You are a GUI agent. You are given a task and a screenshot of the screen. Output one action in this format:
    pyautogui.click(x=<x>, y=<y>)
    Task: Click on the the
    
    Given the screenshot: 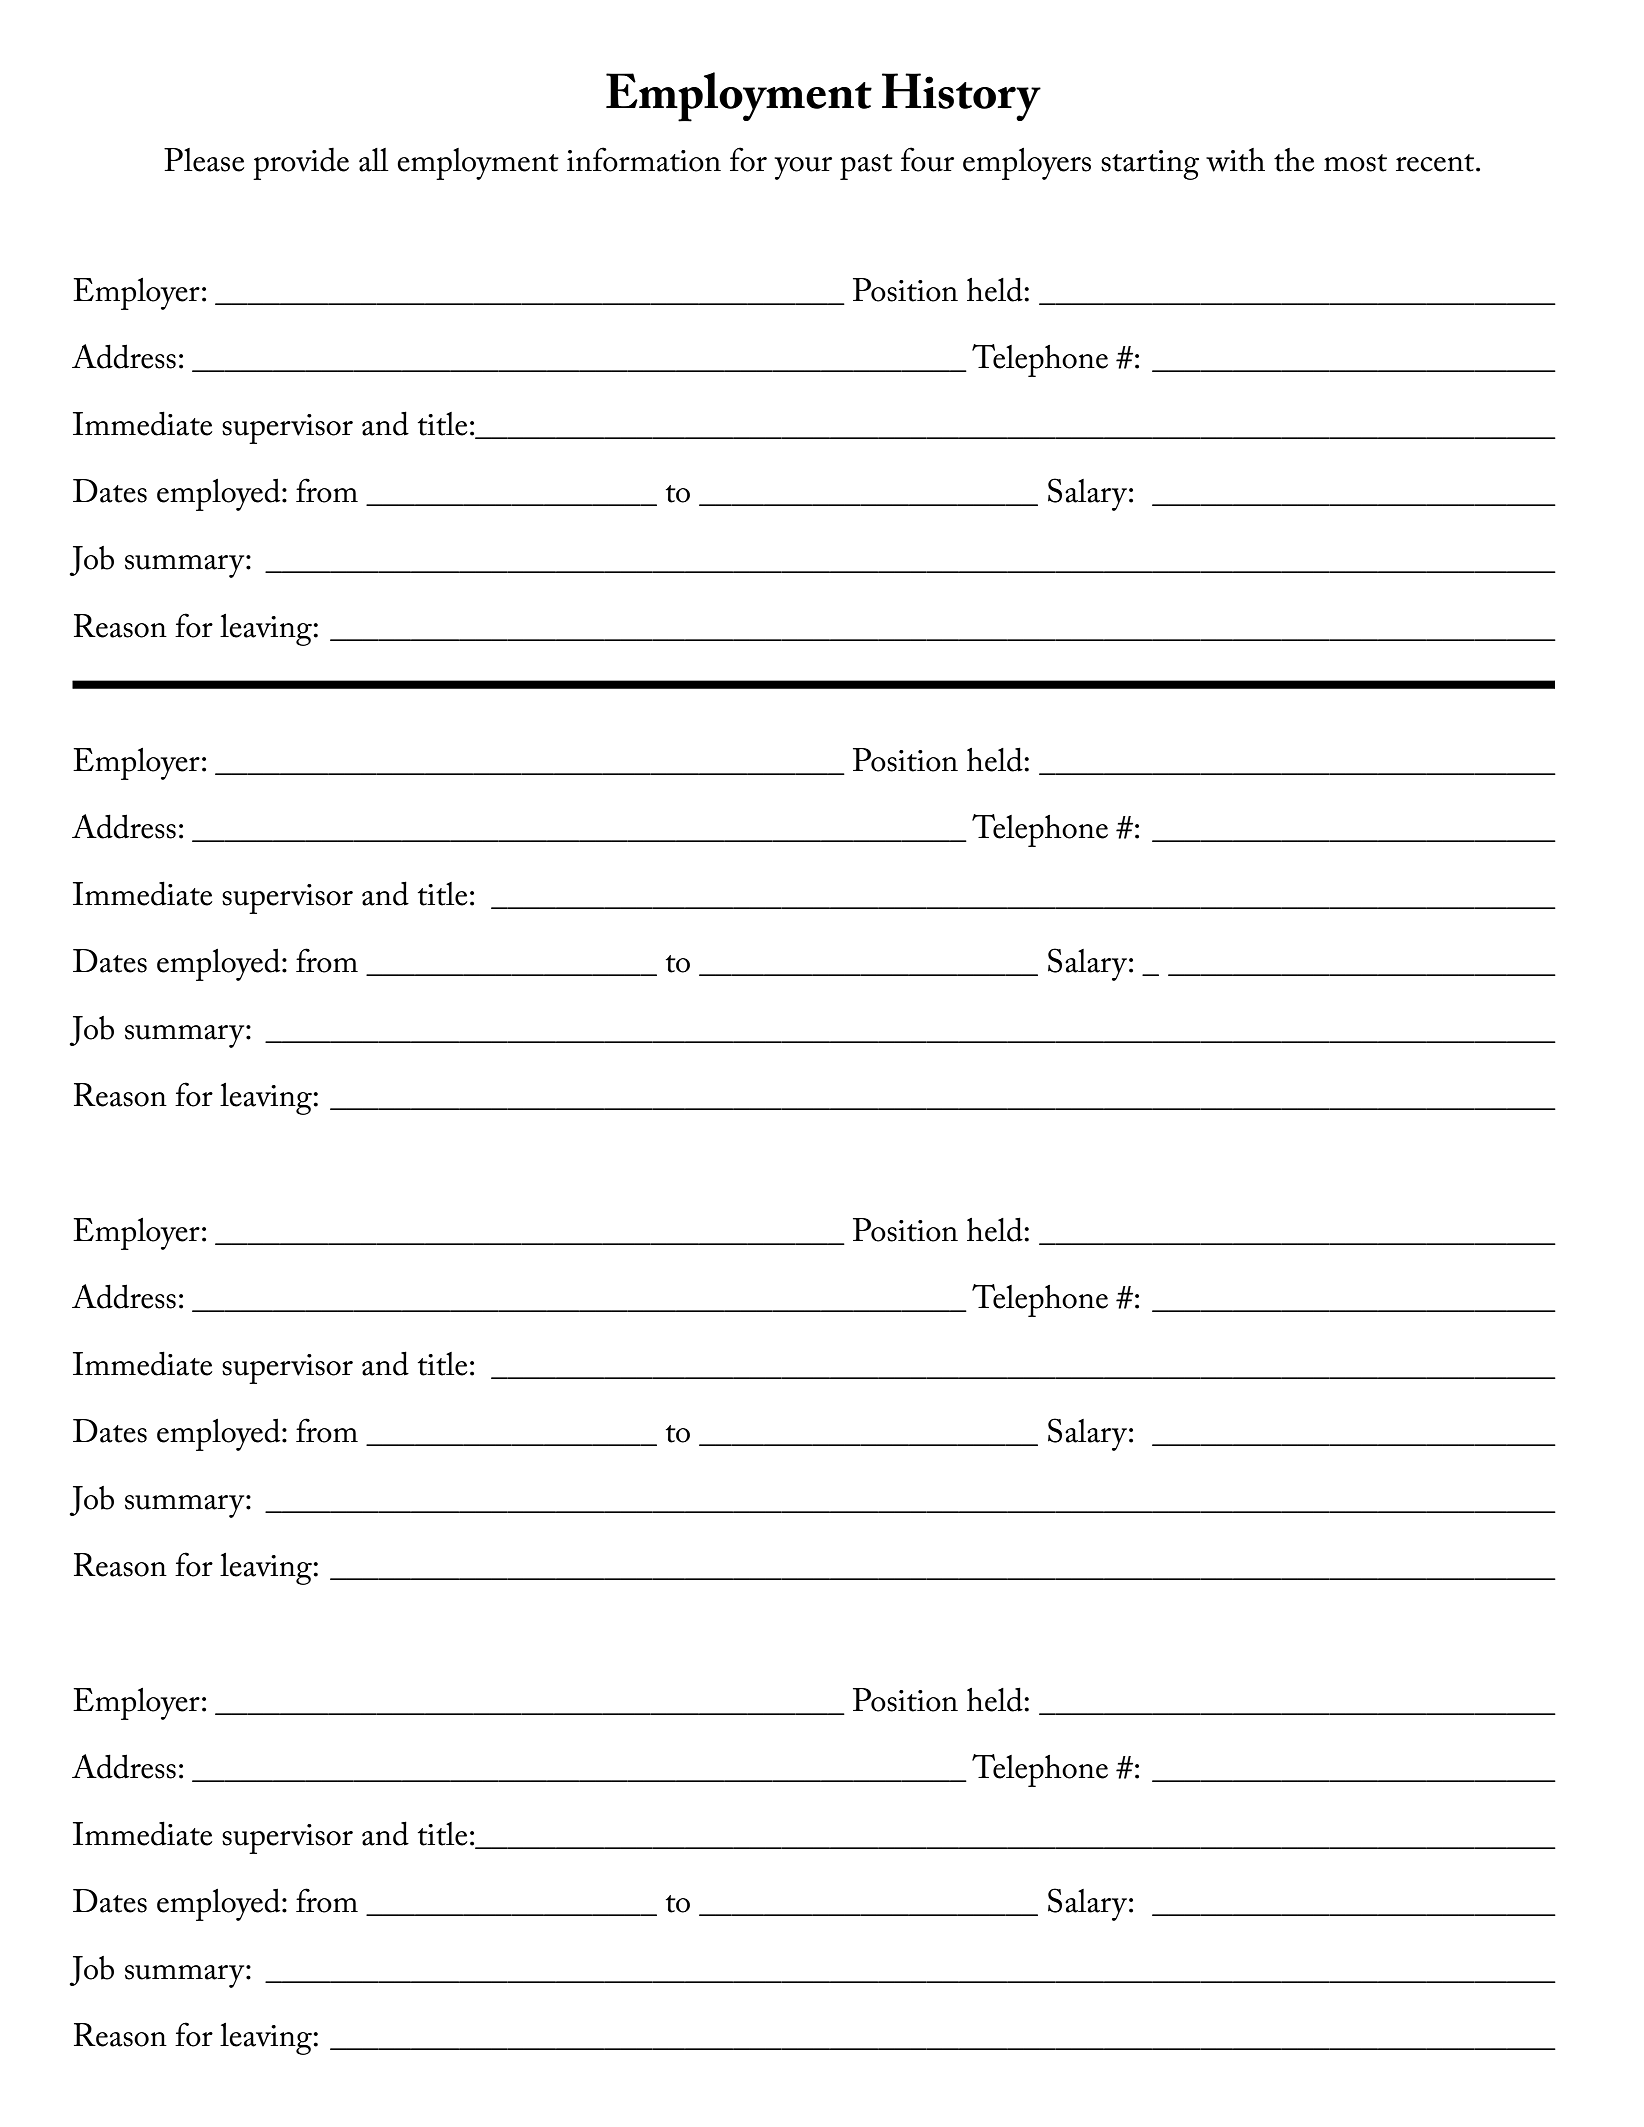 What is the action you would take?
    pyautogui.click(x=1294, y=160)
